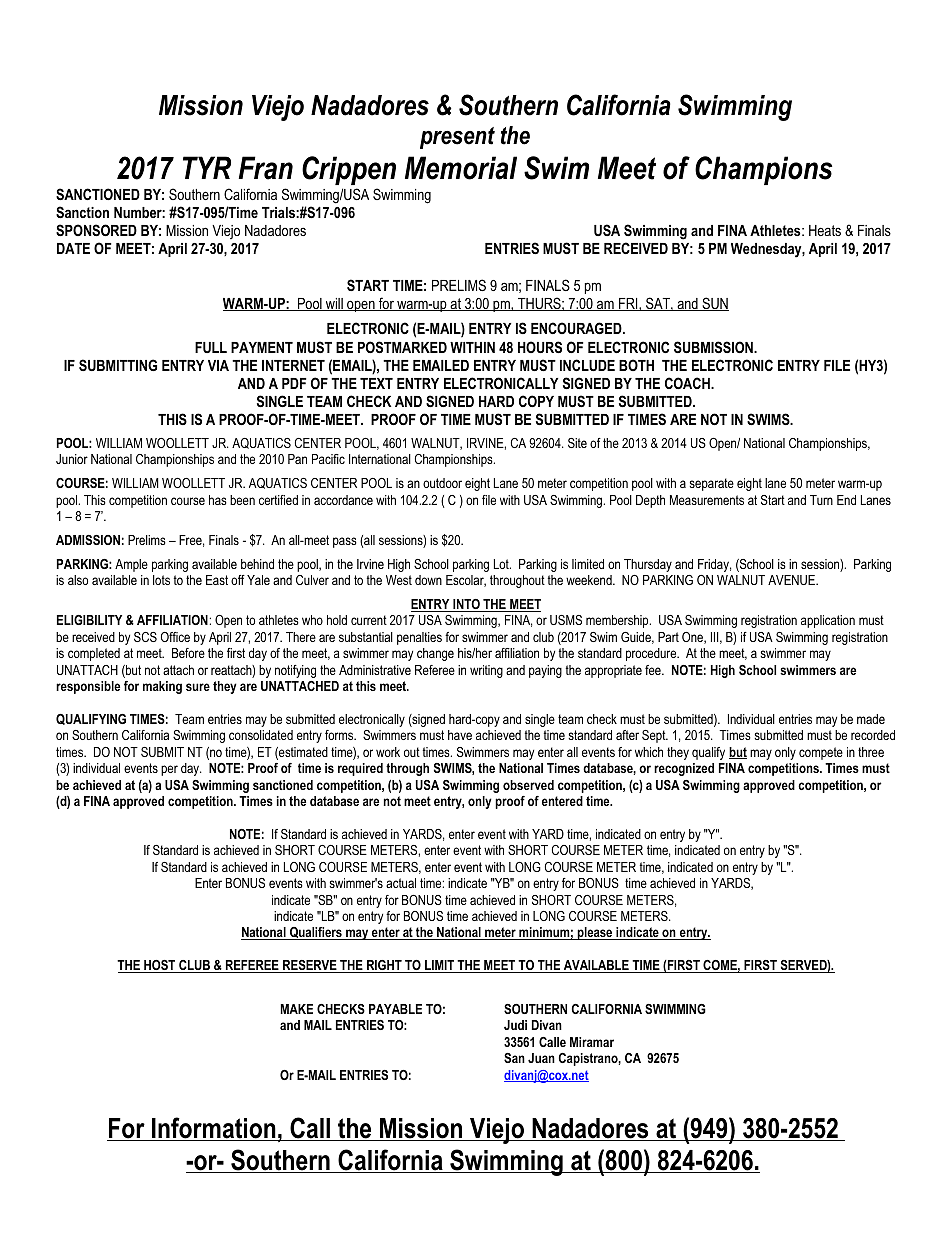 The height and width of the screenshot is (1233, 952). I want to click on TEXT, so click(376, 383).
